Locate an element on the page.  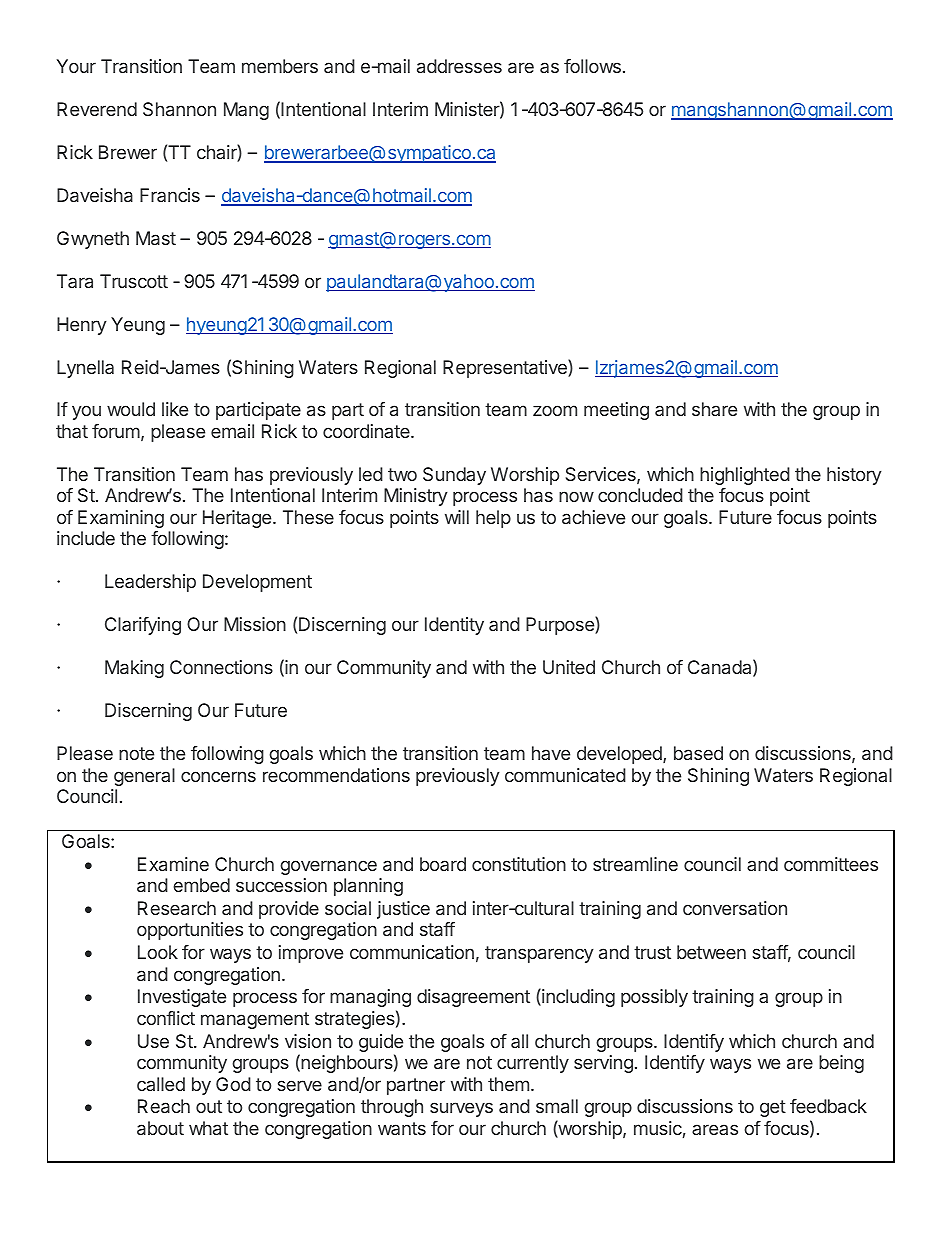
will is located at coordinates (457, 517).
